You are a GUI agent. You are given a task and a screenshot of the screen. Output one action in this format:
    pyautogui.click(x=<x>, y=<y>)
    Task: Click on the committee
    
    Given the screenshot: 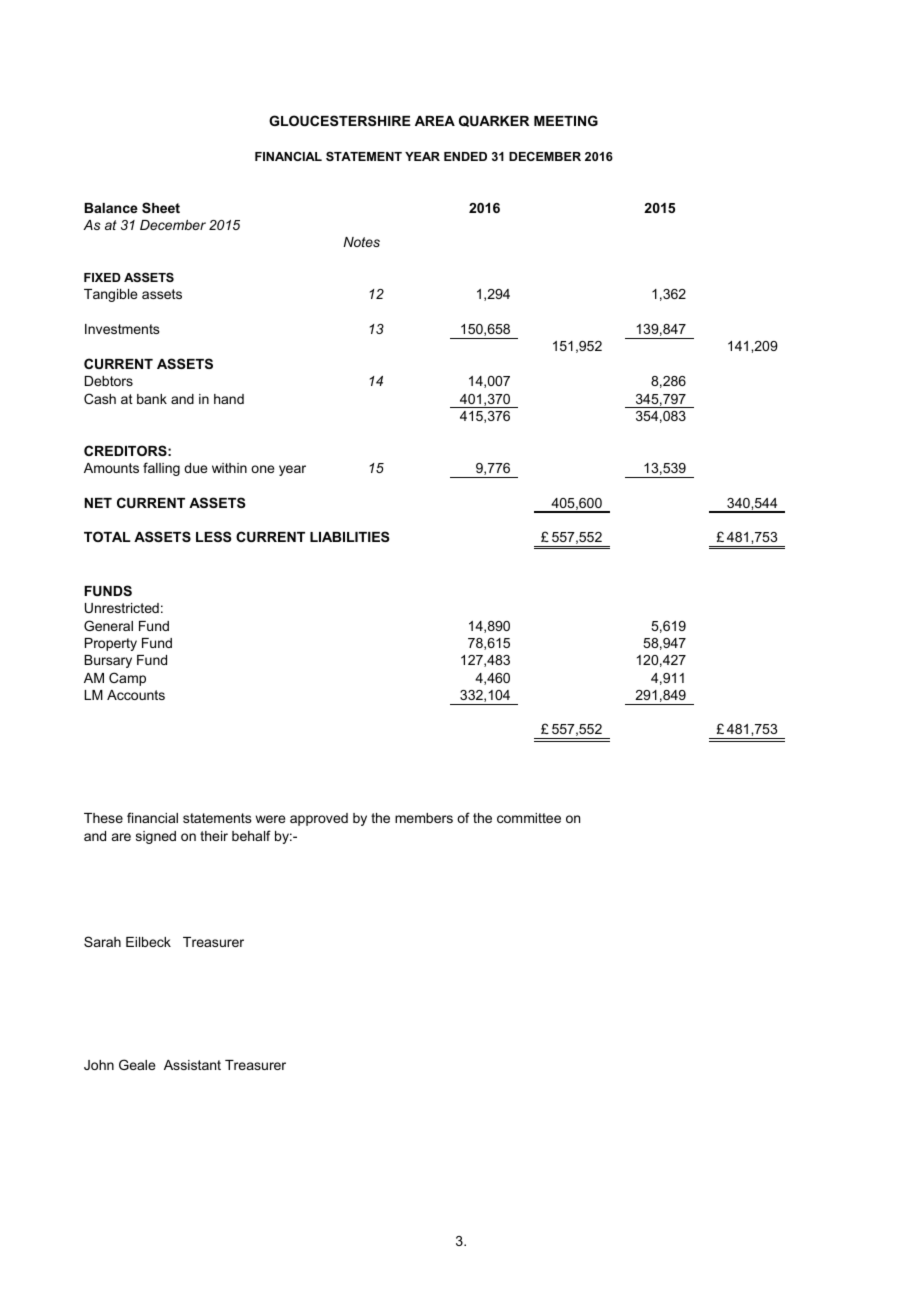 What is the action you would take?
    pyautogui.click(x=529, y=818)
